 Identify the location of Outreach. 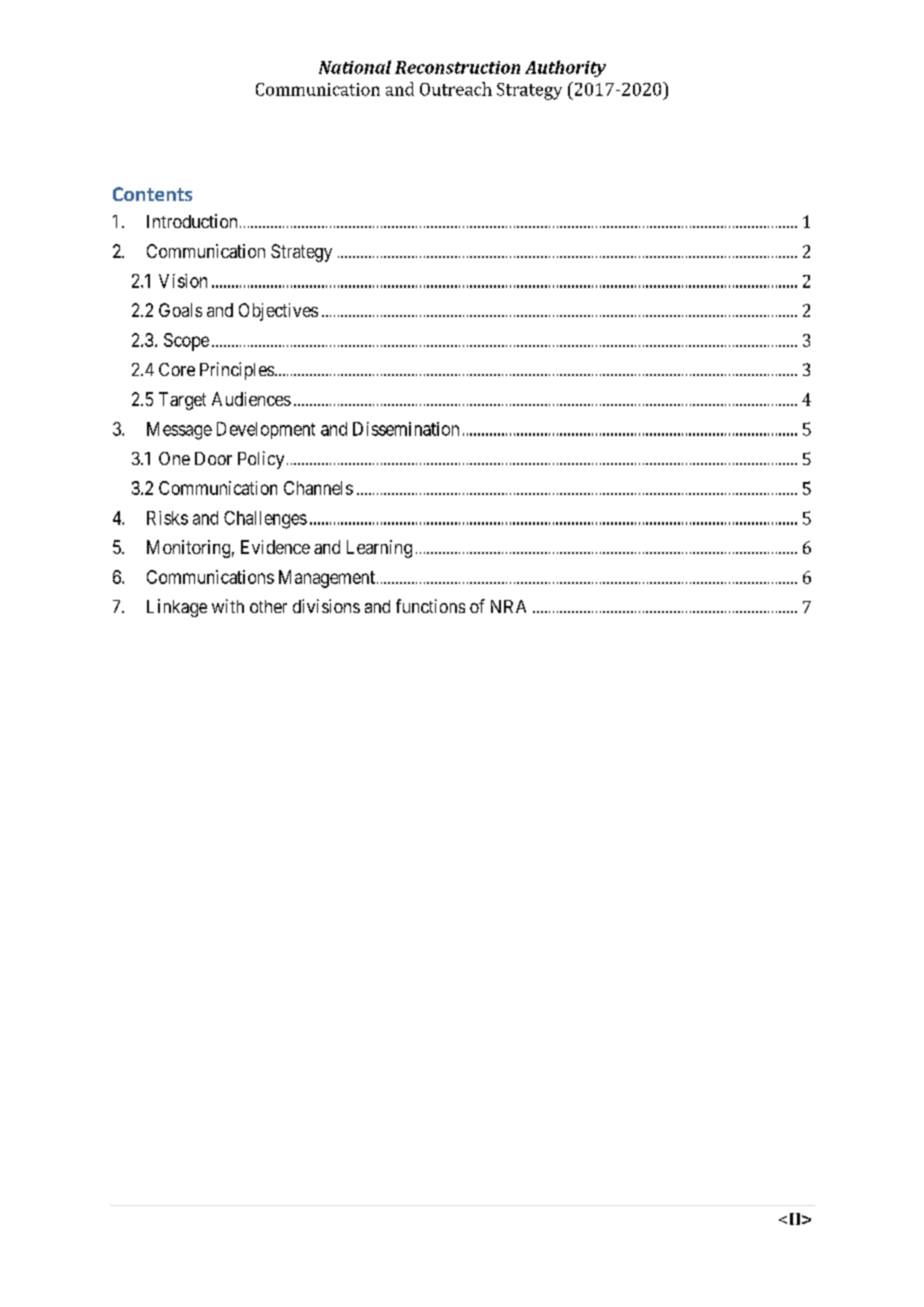
(456, 89).
